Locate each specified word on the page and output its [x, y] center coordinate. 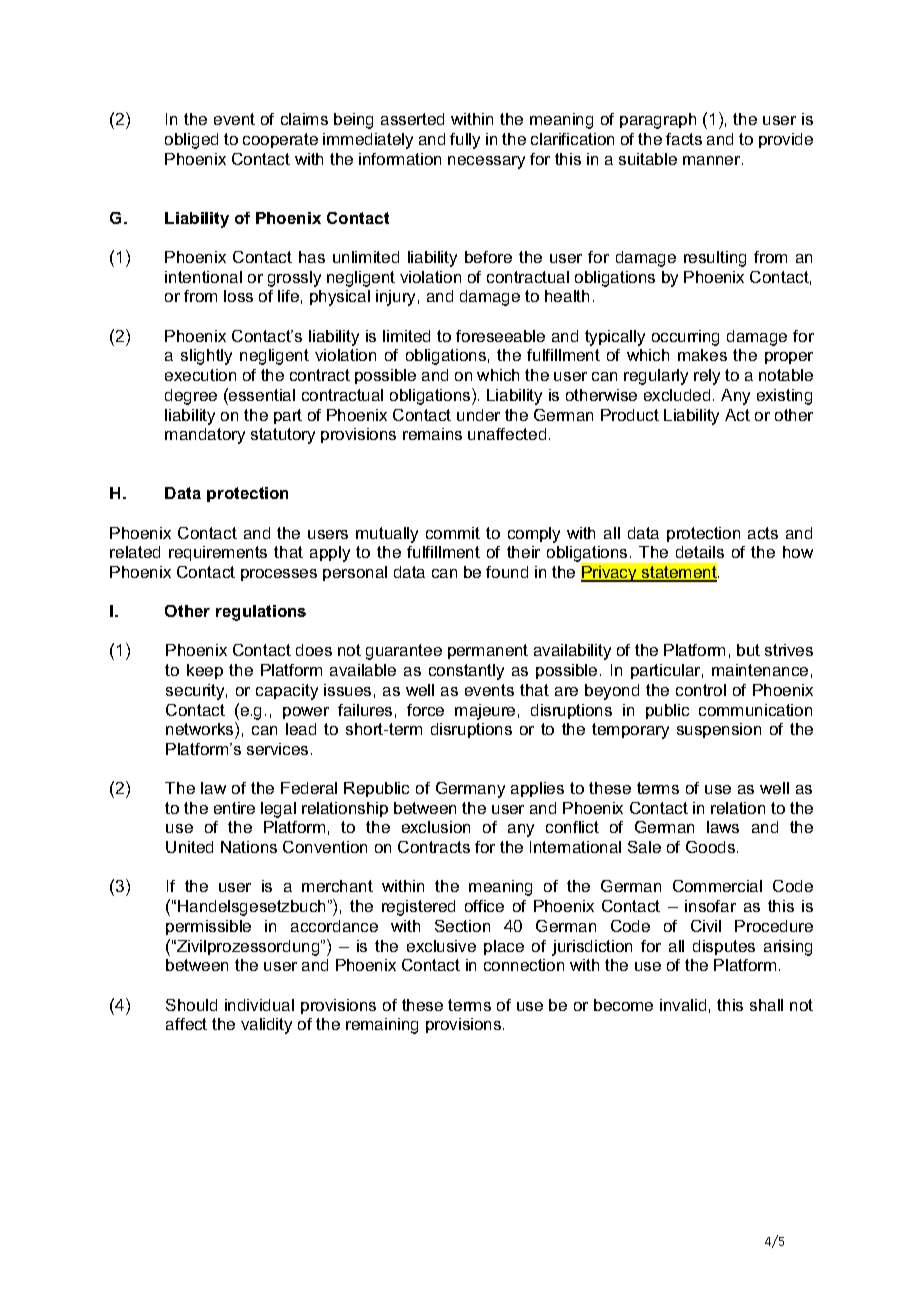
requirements [218, 553]
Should [191, 1005]
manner [713, 160]
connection [524, 965]
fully [465, 141]
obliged [191, 141]
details [700, 552]
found [507, 572]
